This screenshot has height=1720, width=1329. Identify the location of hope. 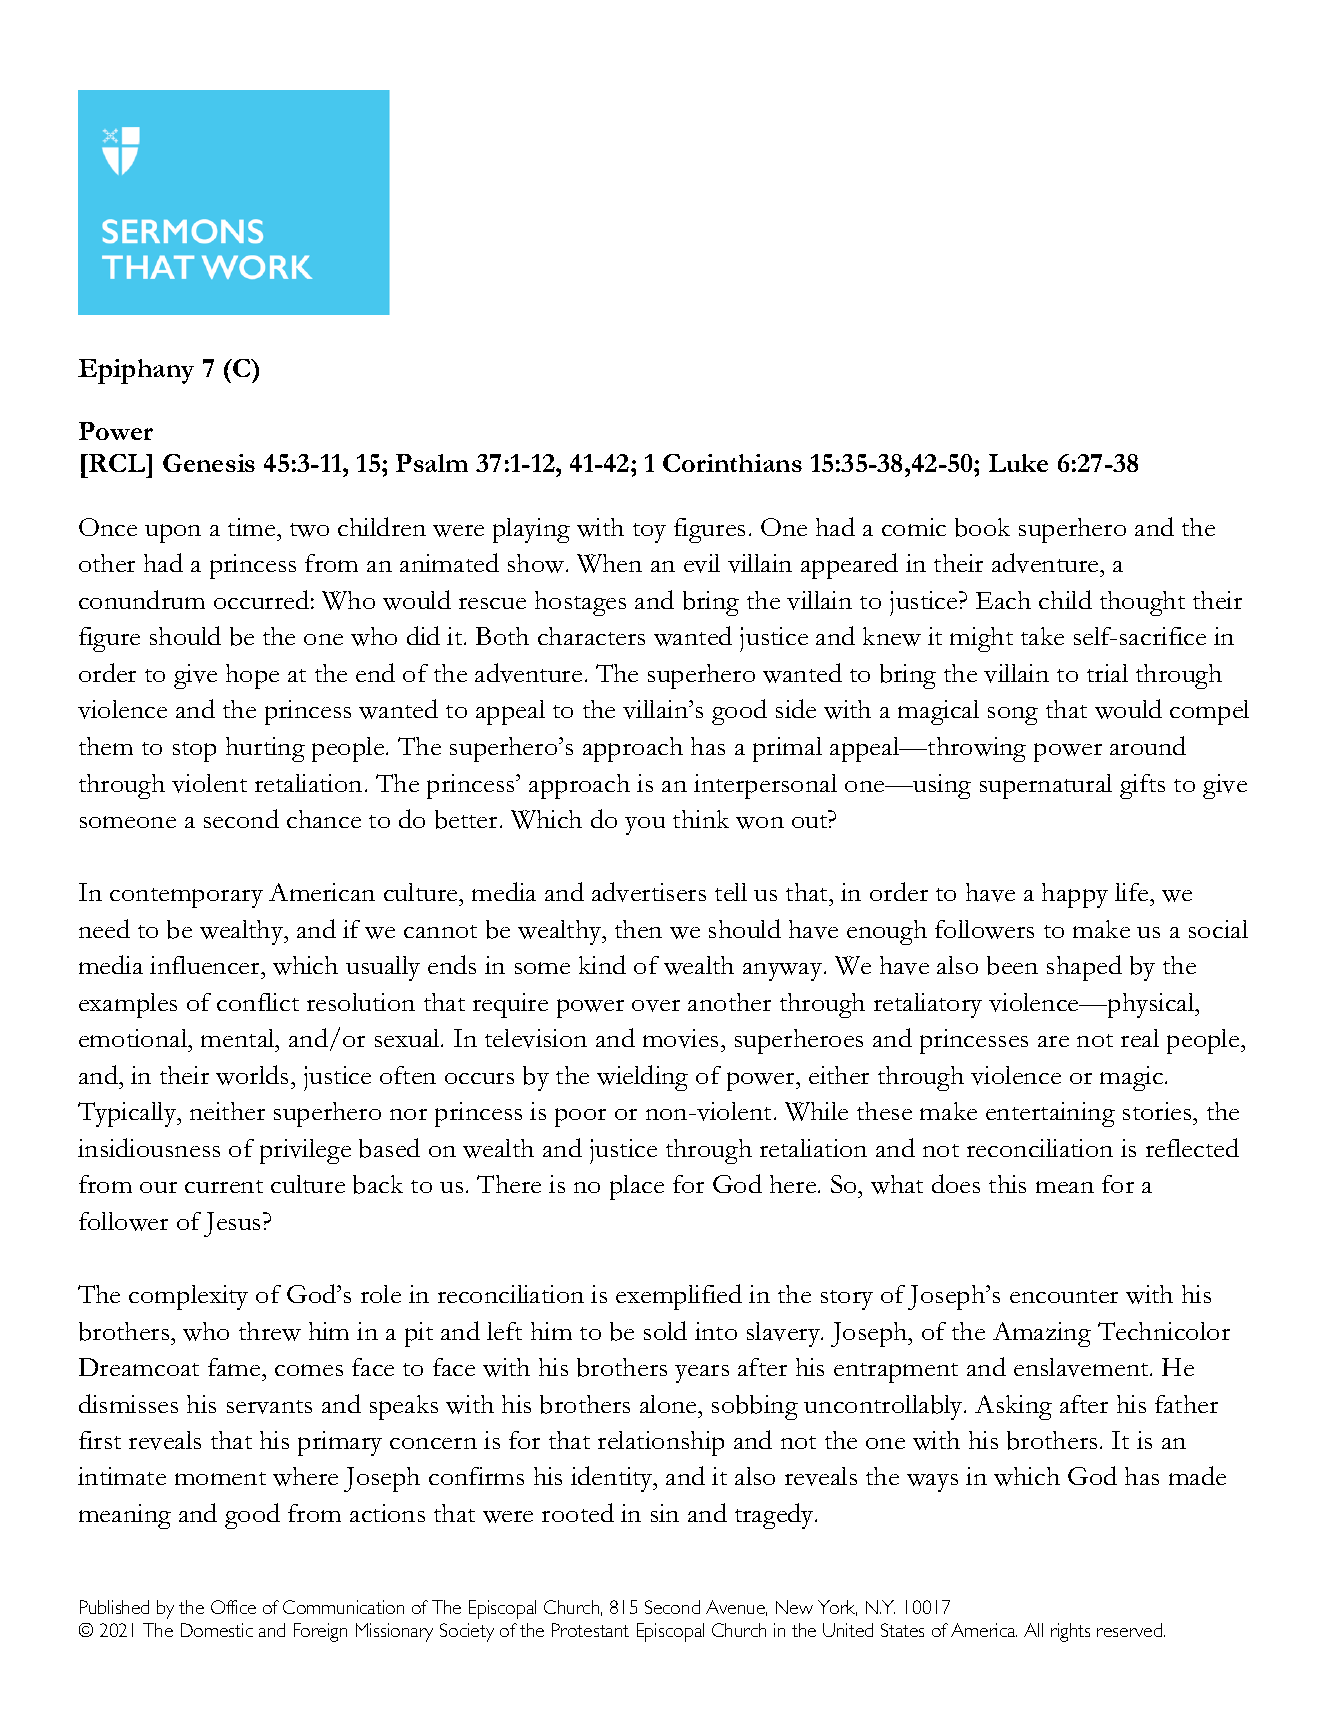
(252, 676).
